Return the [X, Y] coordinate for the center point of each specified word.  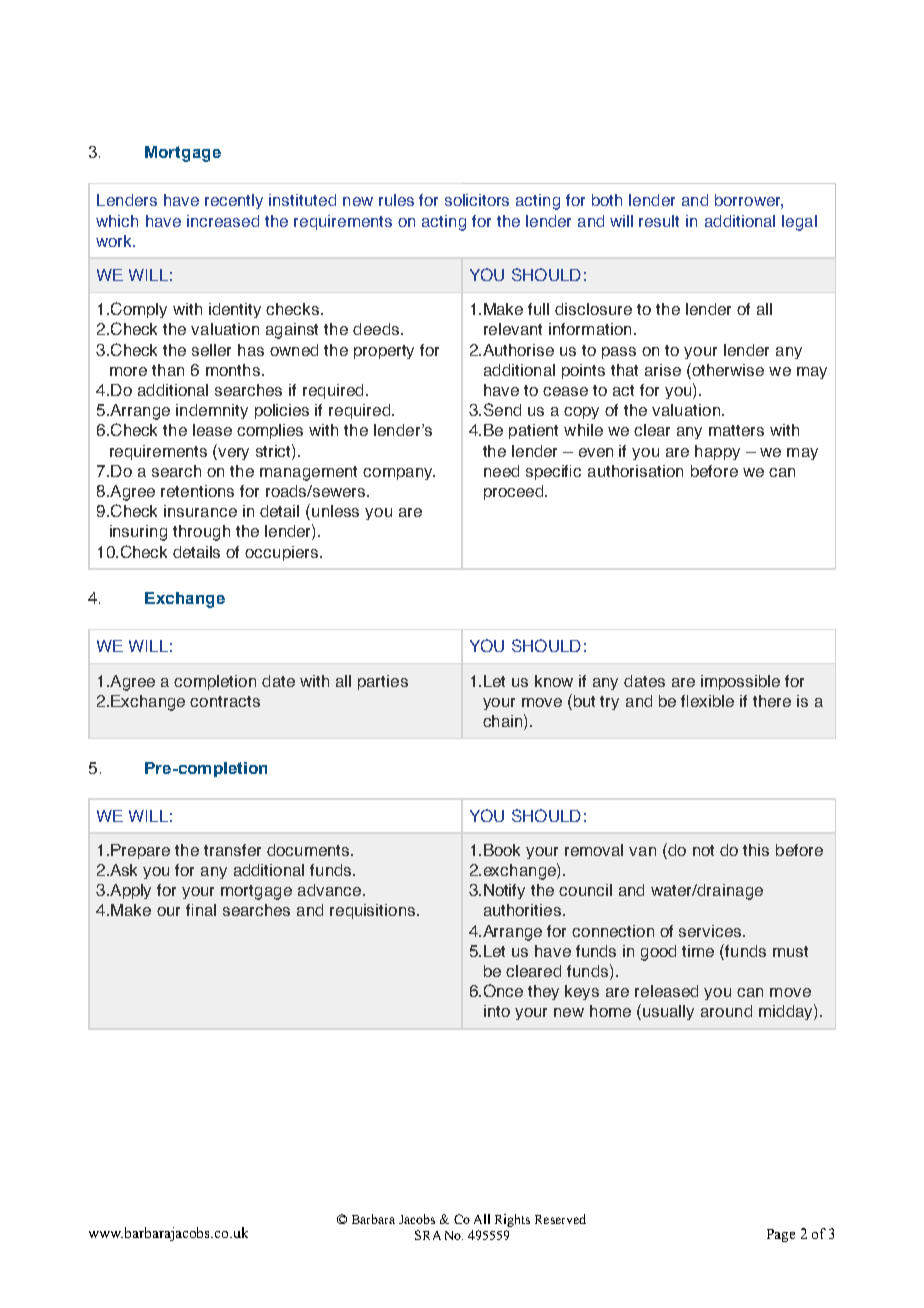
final [201, 910]
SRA [428, 1235]
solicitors [477, 200]
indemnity [212, 411]
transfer [232, 850]
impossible [740, 682]
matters [736, 430]
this [756, 850]
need [501, 471]
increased [223, 221]
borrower [749, 201]
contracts [225, 701]
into [497, 1011]
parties [383, 682]
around [726, 1011]
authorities [522, 910]
